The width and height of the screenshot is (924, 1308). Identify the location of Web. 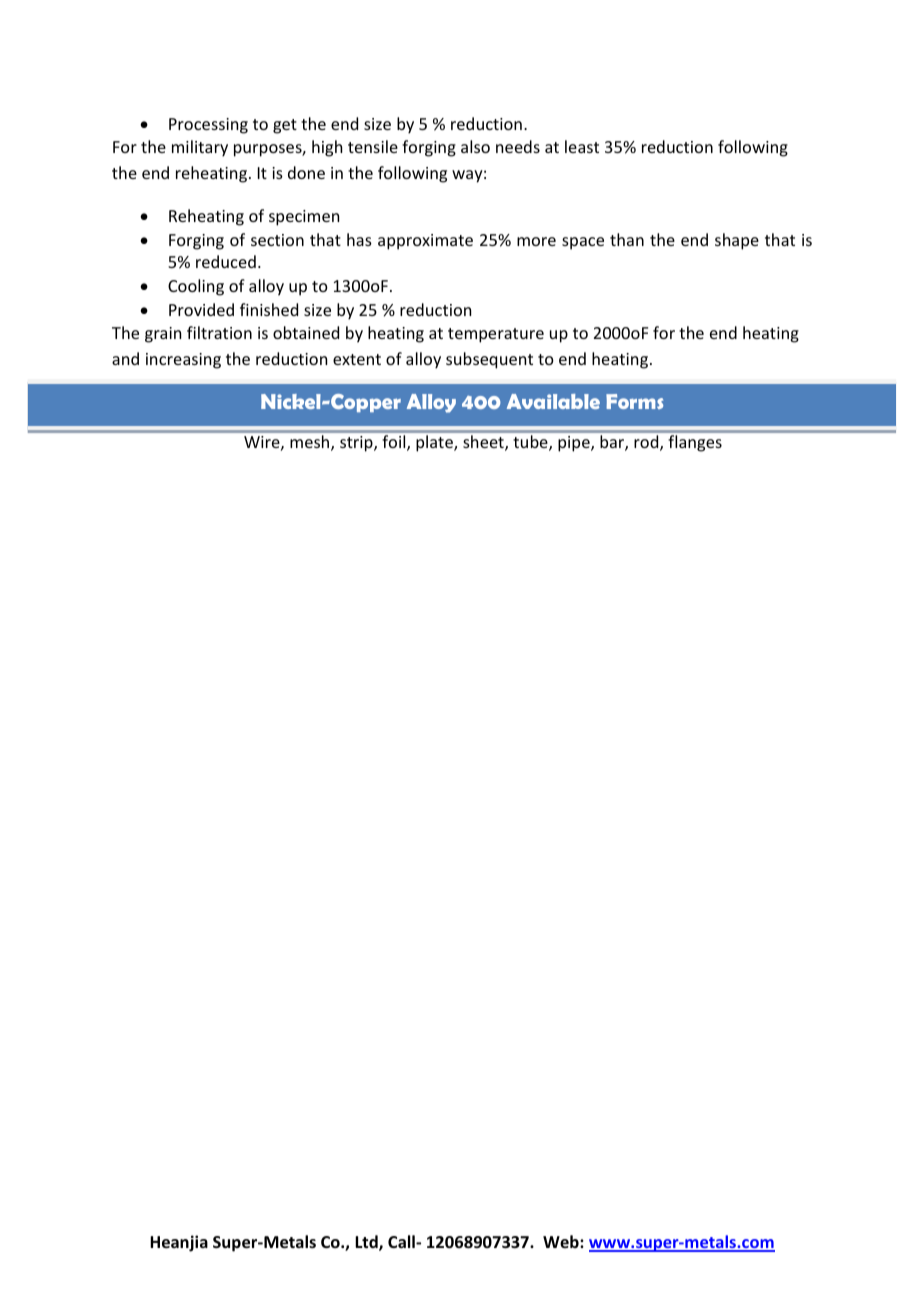
(562, 1241).
